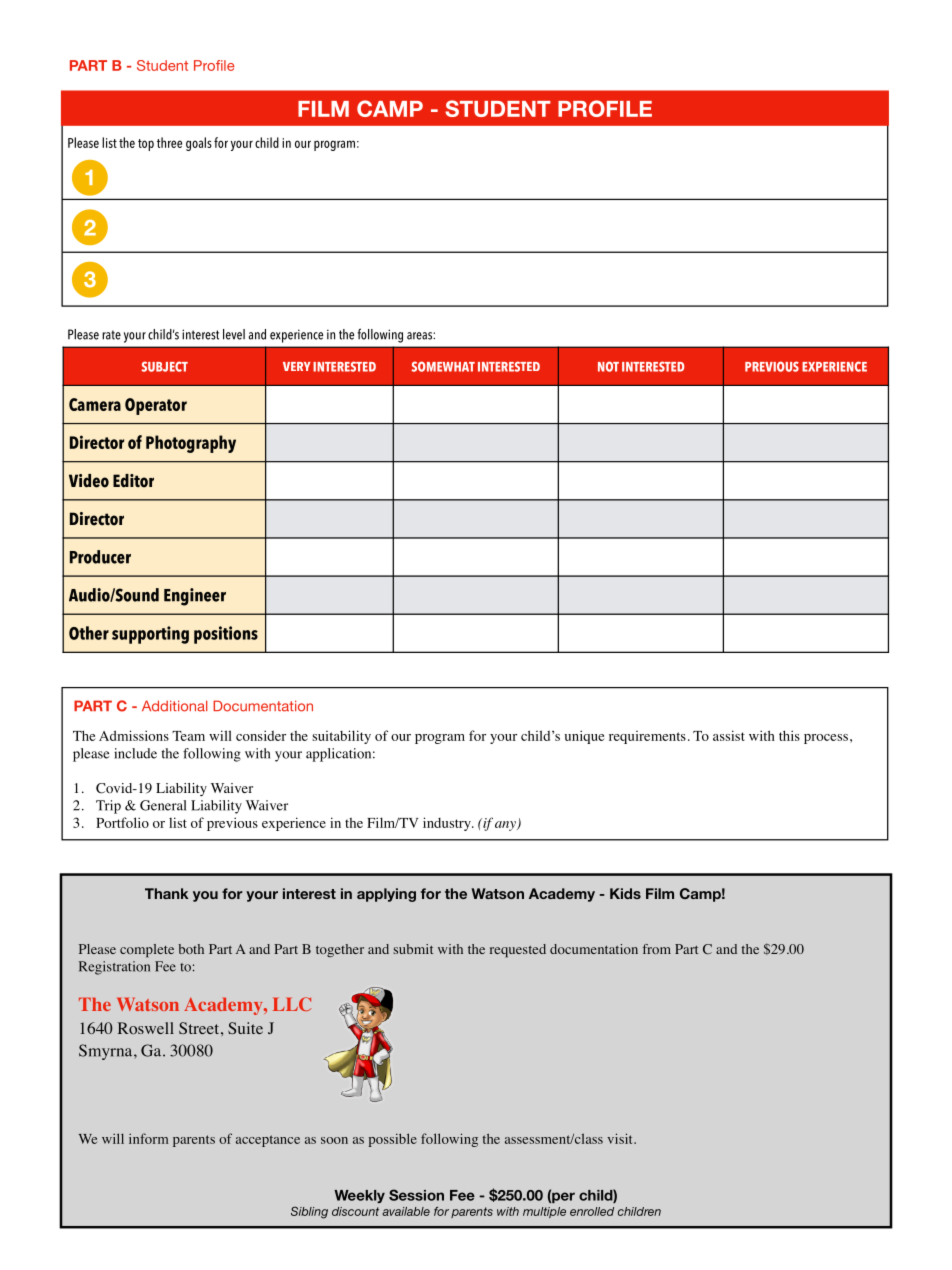 The height and width of the page is (1270, 952). I want to click on goals, so click(199, 144).
